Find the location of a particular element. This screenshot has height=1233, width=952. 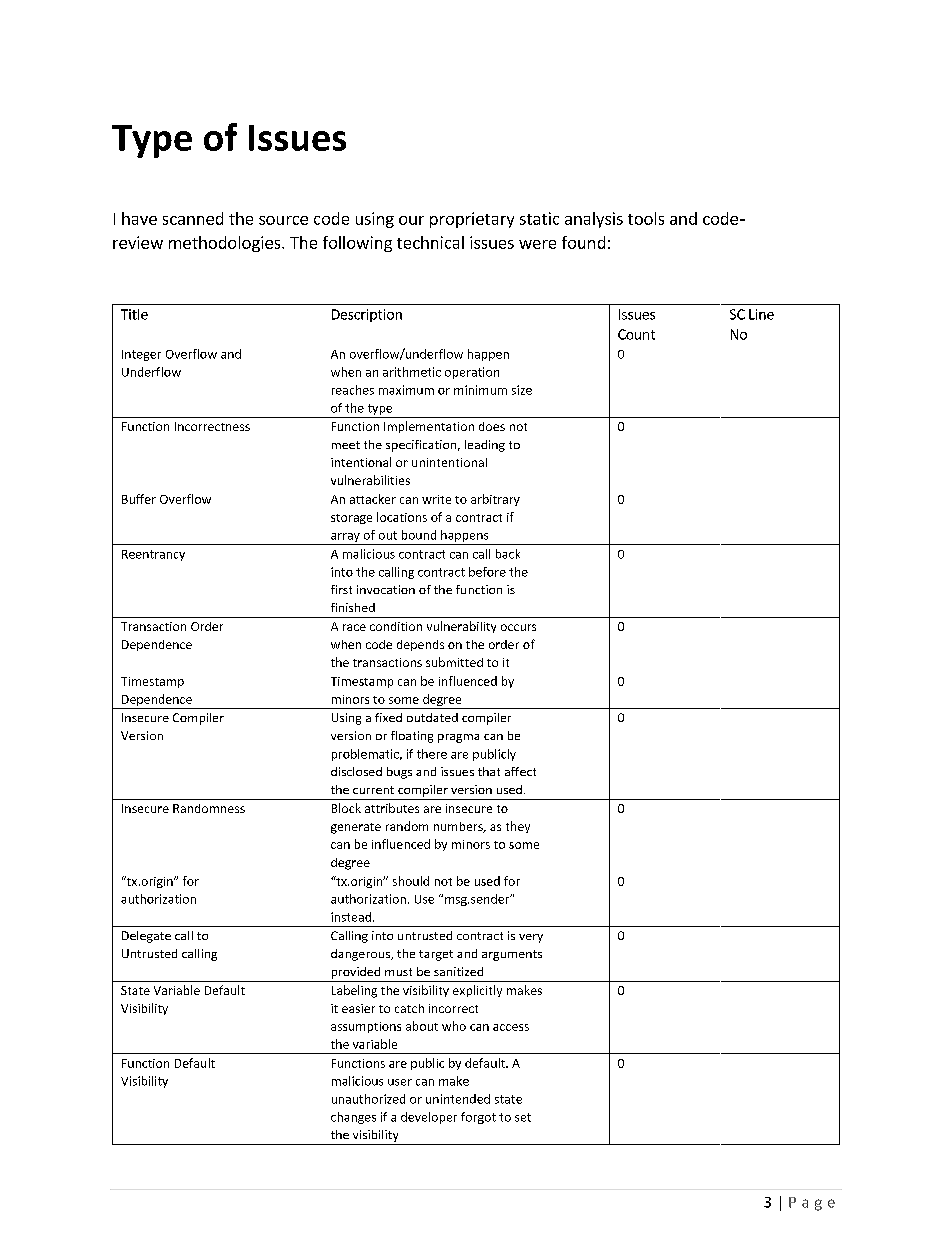

scanned is located at coordinates (193, 218).
